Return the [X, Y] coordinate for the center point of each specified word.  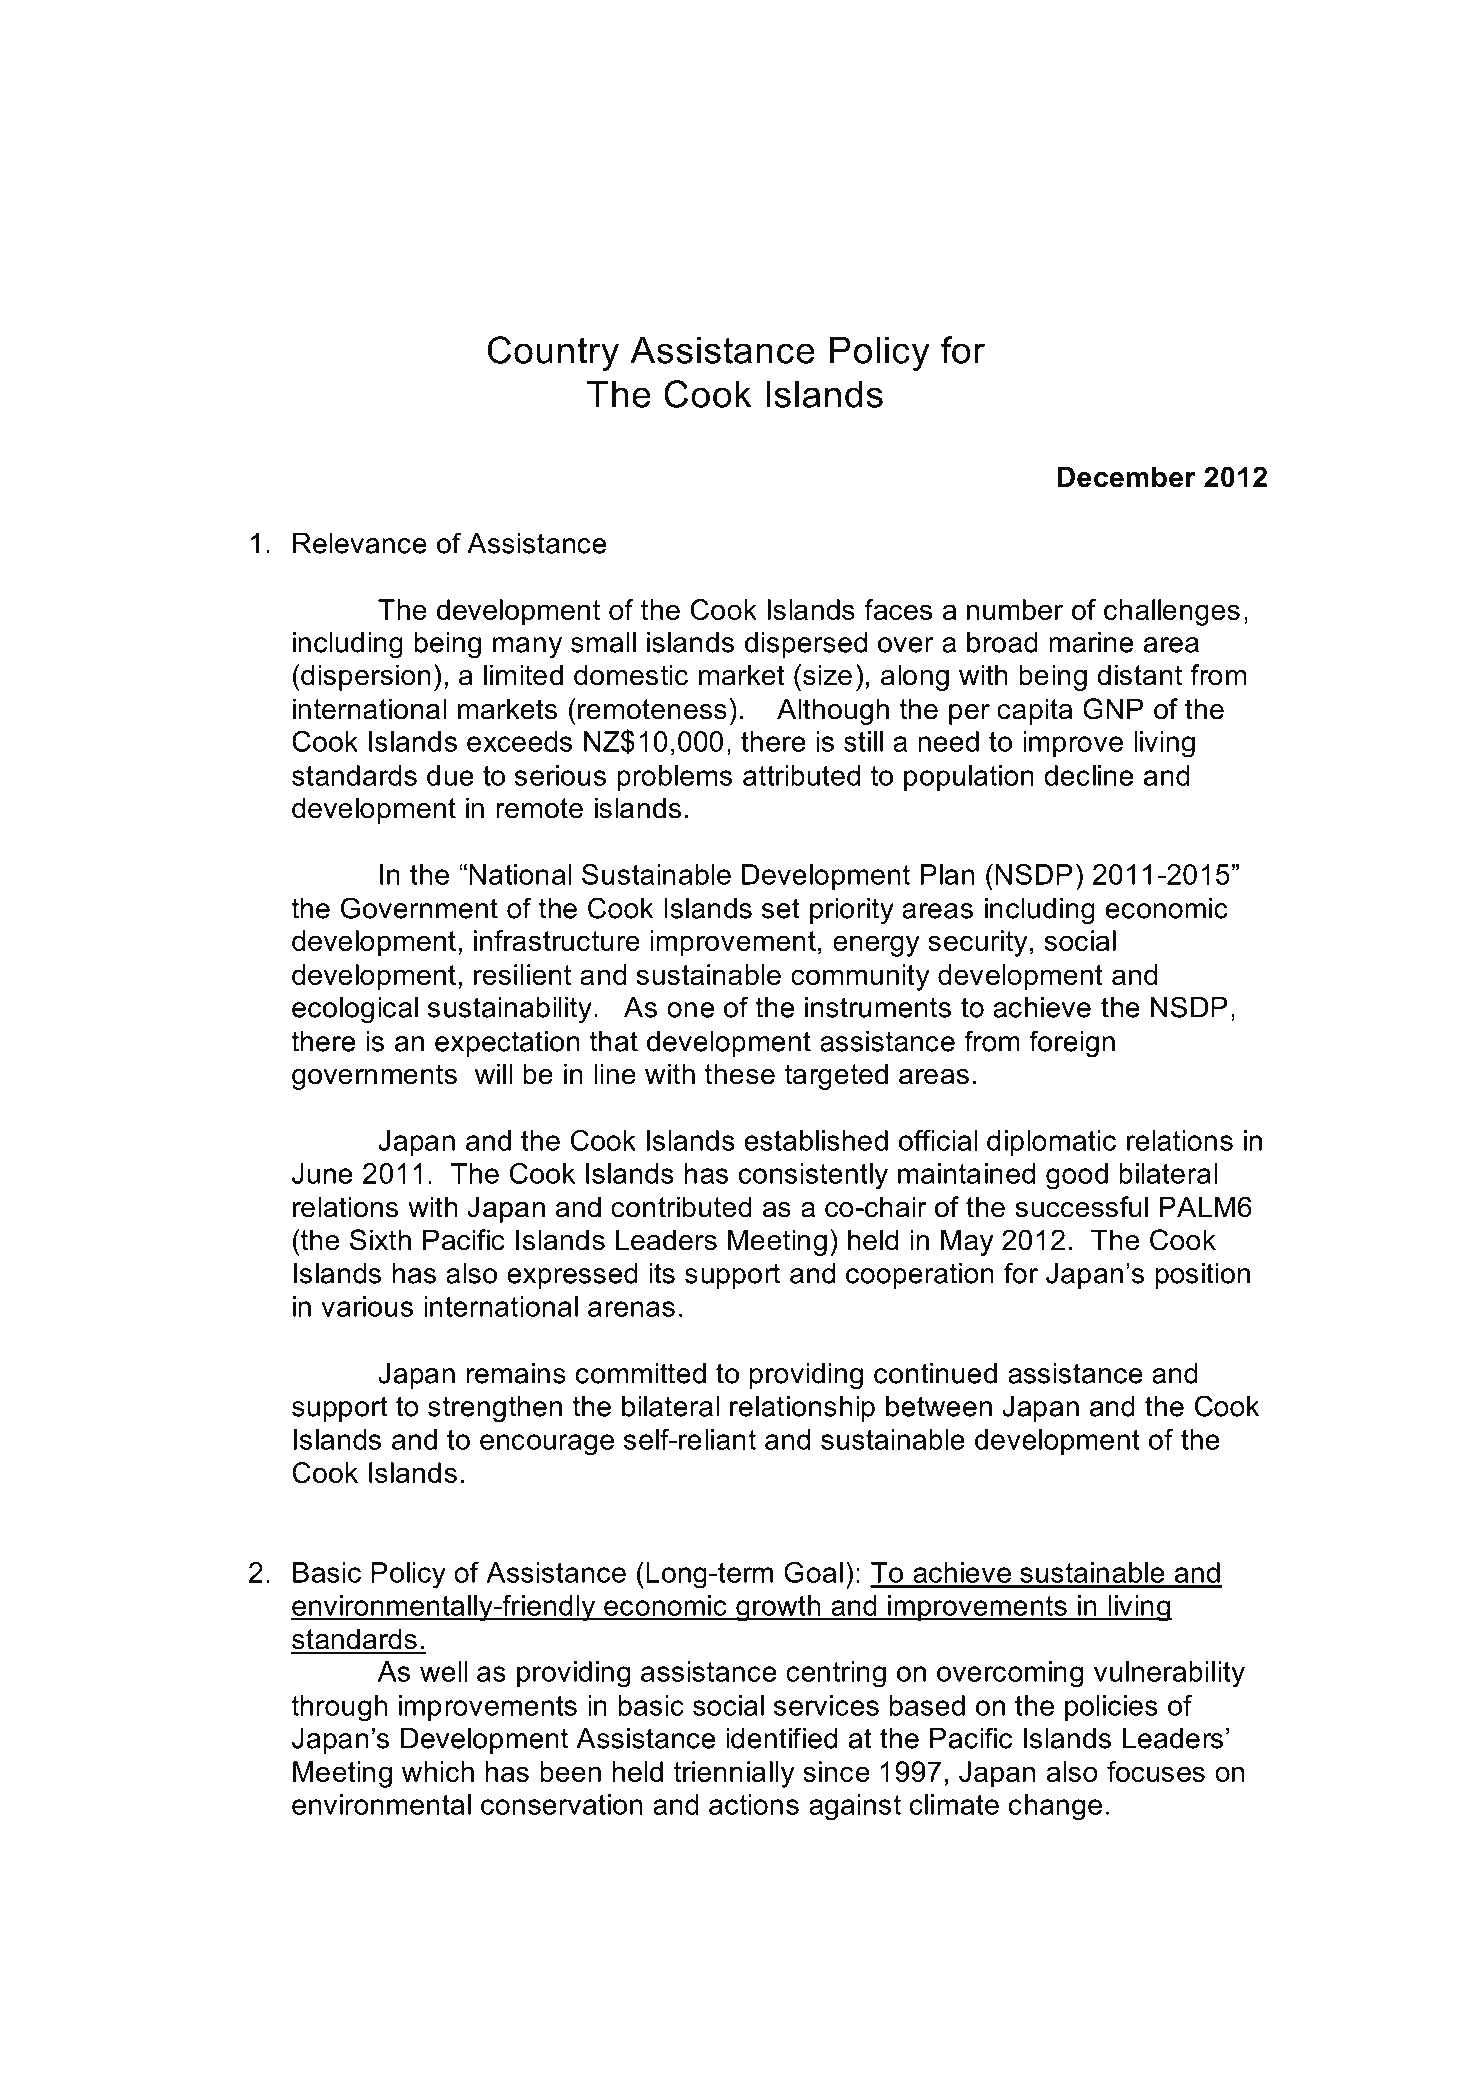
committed [641, 1373]
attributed [801, 775]
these [739, 1074]
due [450, 775]
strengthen [495, 1409]
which [438, 1771]
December [1127, 477]
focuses [1156, 1771]
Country [553, 353]
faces [898, 609]
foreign [1072, 1044]
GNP [1113, 709]
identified [782, 1738]
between [939, 1406]
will [494, 1073]
